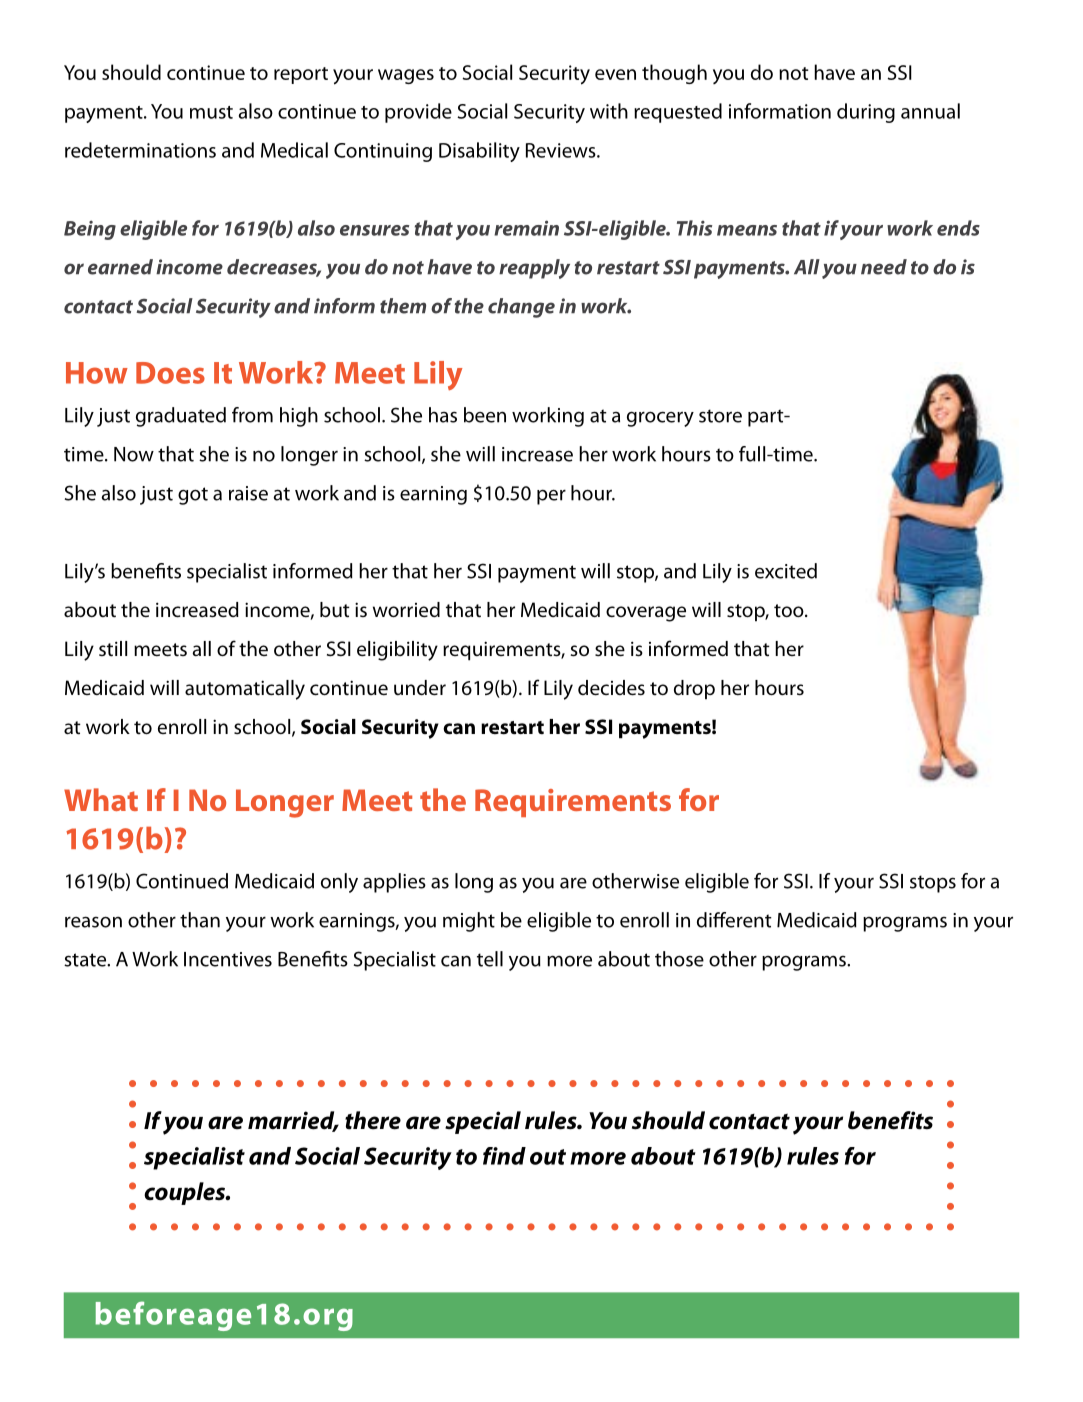  What do you see at coordinates (609, 111) in the image?
I see `with` at bounding box center [609, 111].
